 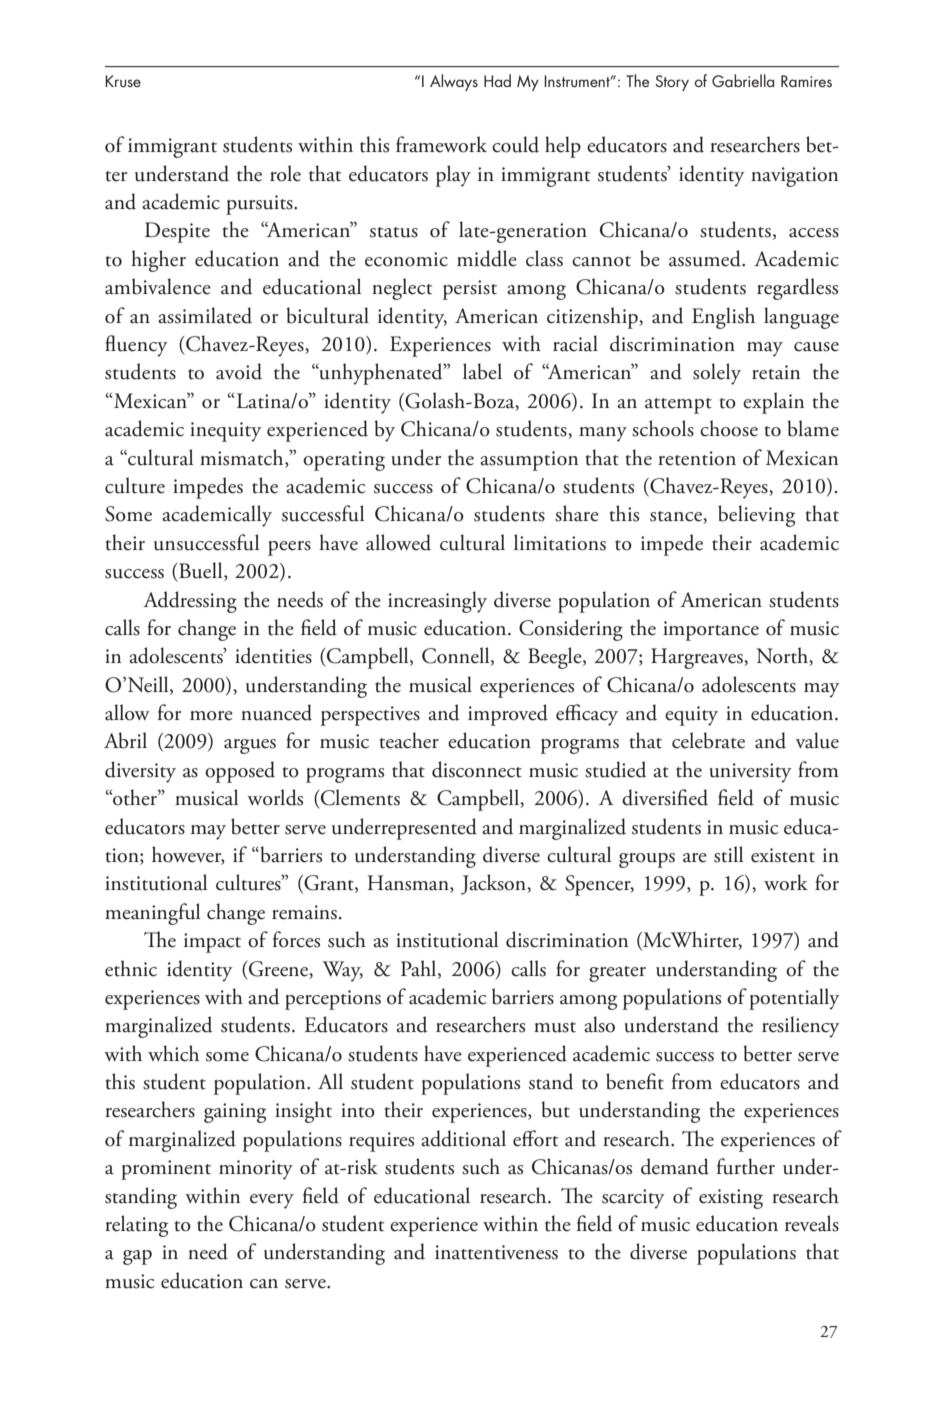 What do you see at coordinates (243, 457) in the screenshot?
I see `mismatch` at bounding box center [243, 457].
